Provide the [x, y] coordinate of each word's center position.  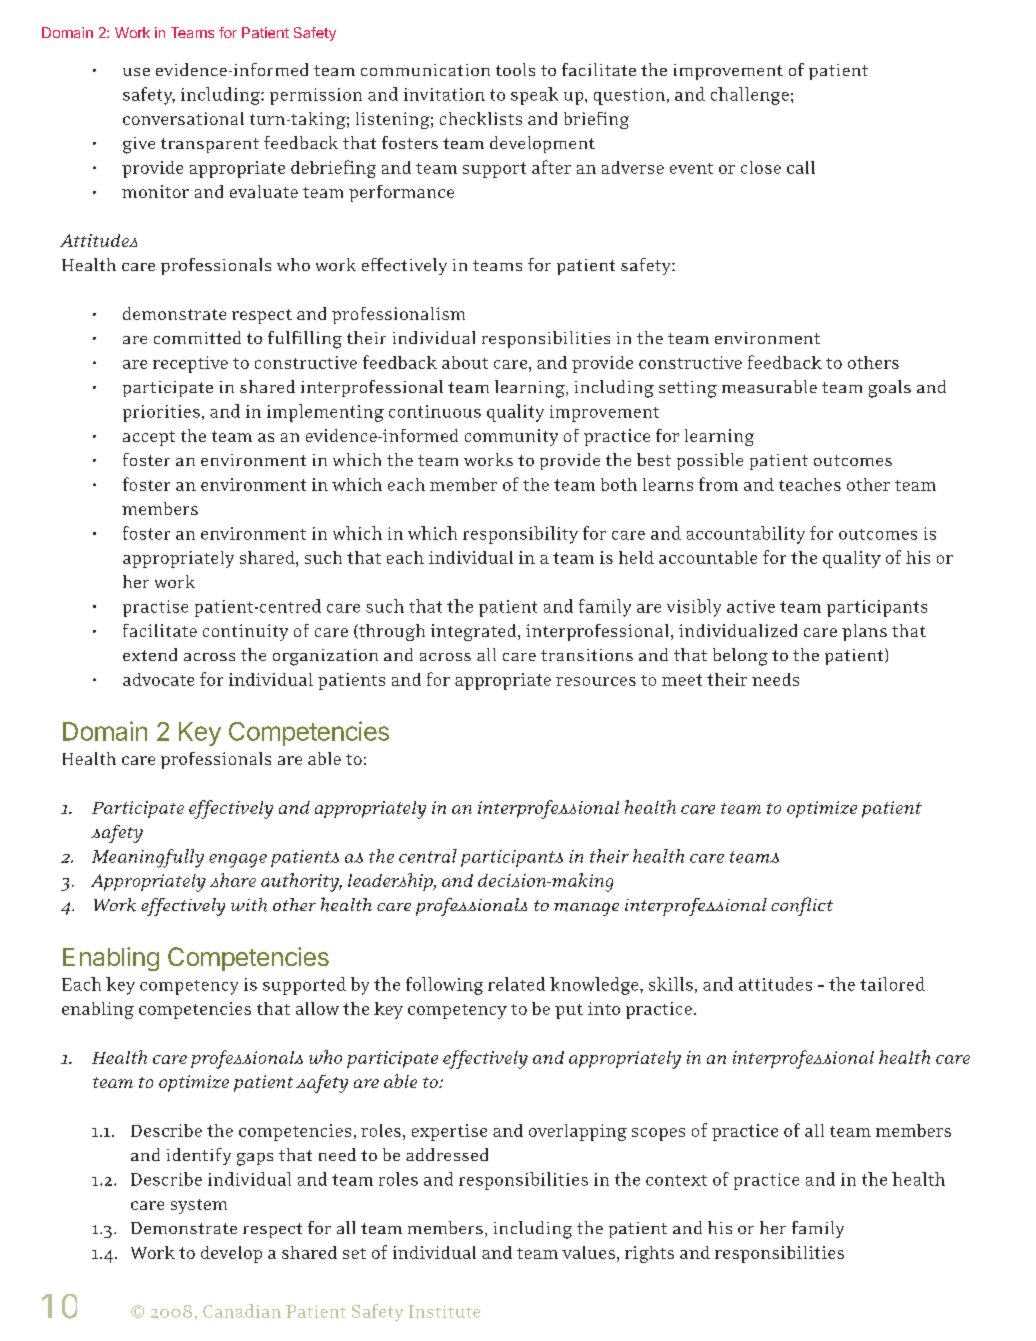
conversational [183, 118]
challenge [750, 96]
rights [649, 1254]
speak [534, 96]
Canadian [242, 1311]
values [588, 1252]
